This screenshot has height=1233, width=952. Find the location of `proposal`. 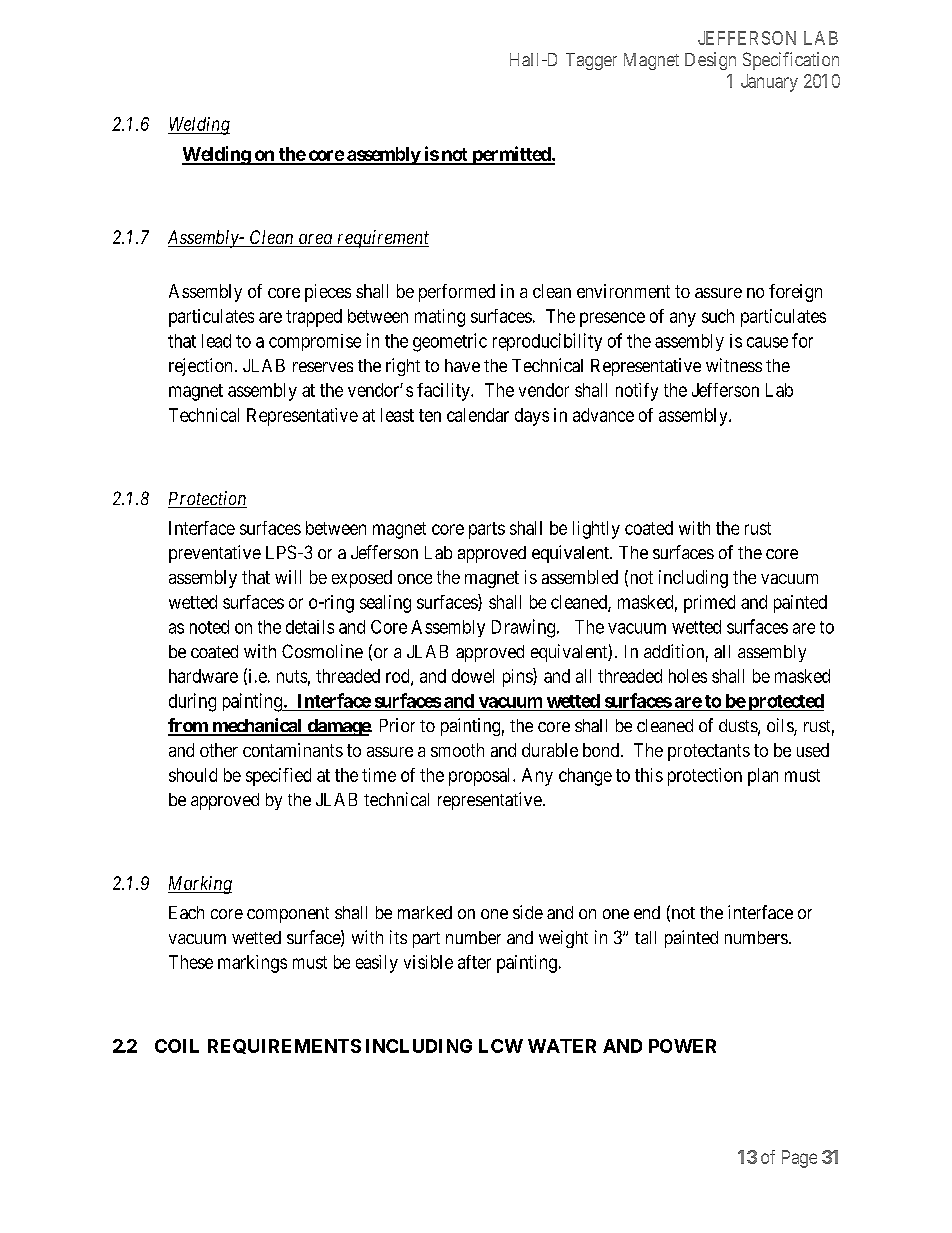

proposal is located at coordinates (481, 777).
